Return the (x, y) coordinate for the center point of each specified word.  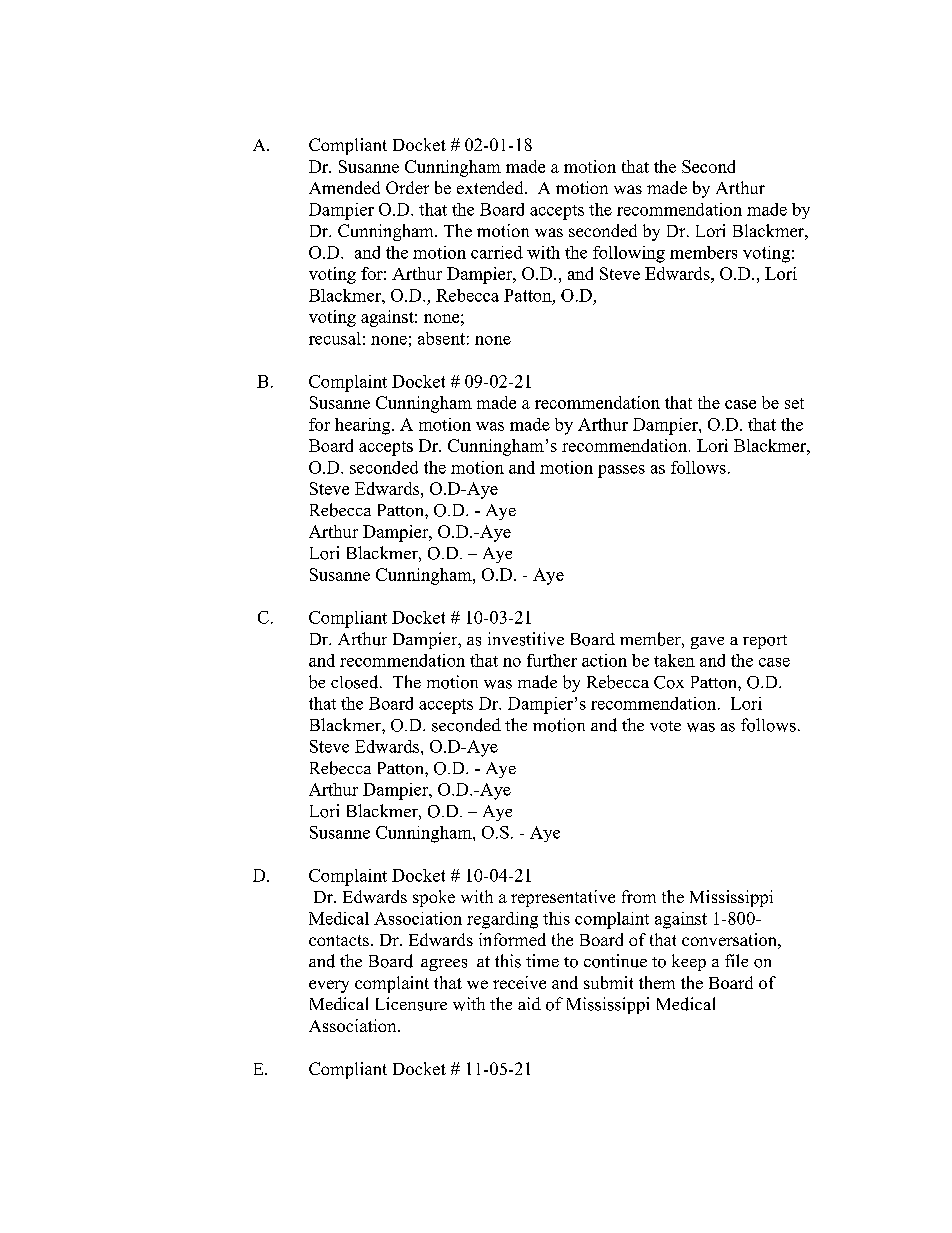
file (736, 960)
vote (665, 726)
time (542, 960)
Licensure (411, 1004)
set (794, 403)
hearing (364, 426)
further (552, 660)
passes (621, 471)
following (629, 254)
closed (356, 682)
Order (407, 187)
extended (491, 187)
